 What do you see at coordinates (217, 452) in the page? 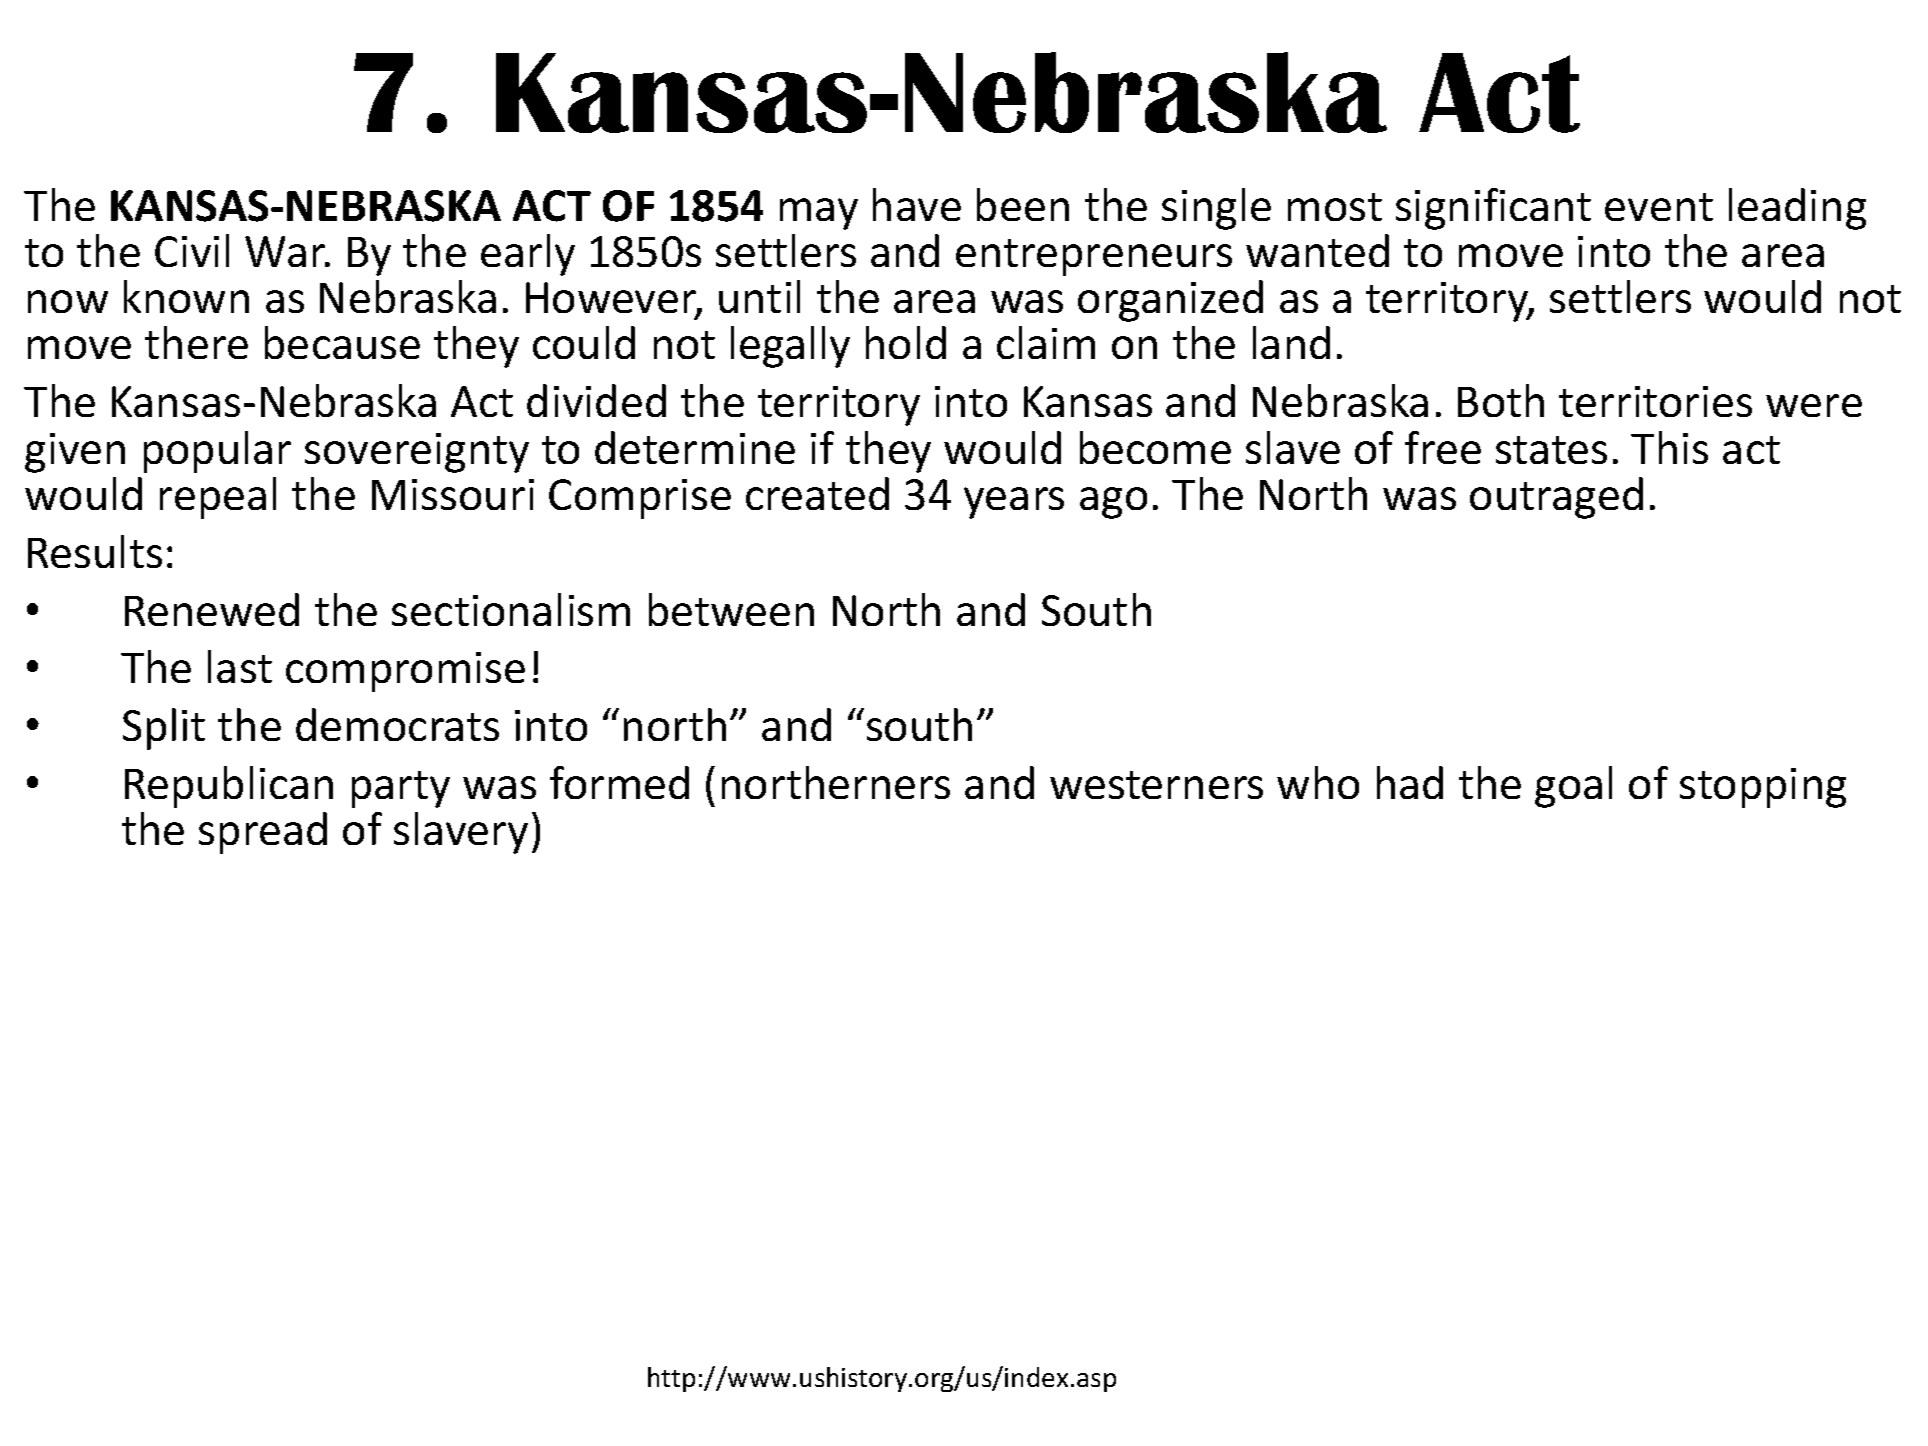
I see `popular` at bounding box center [217, 452].
